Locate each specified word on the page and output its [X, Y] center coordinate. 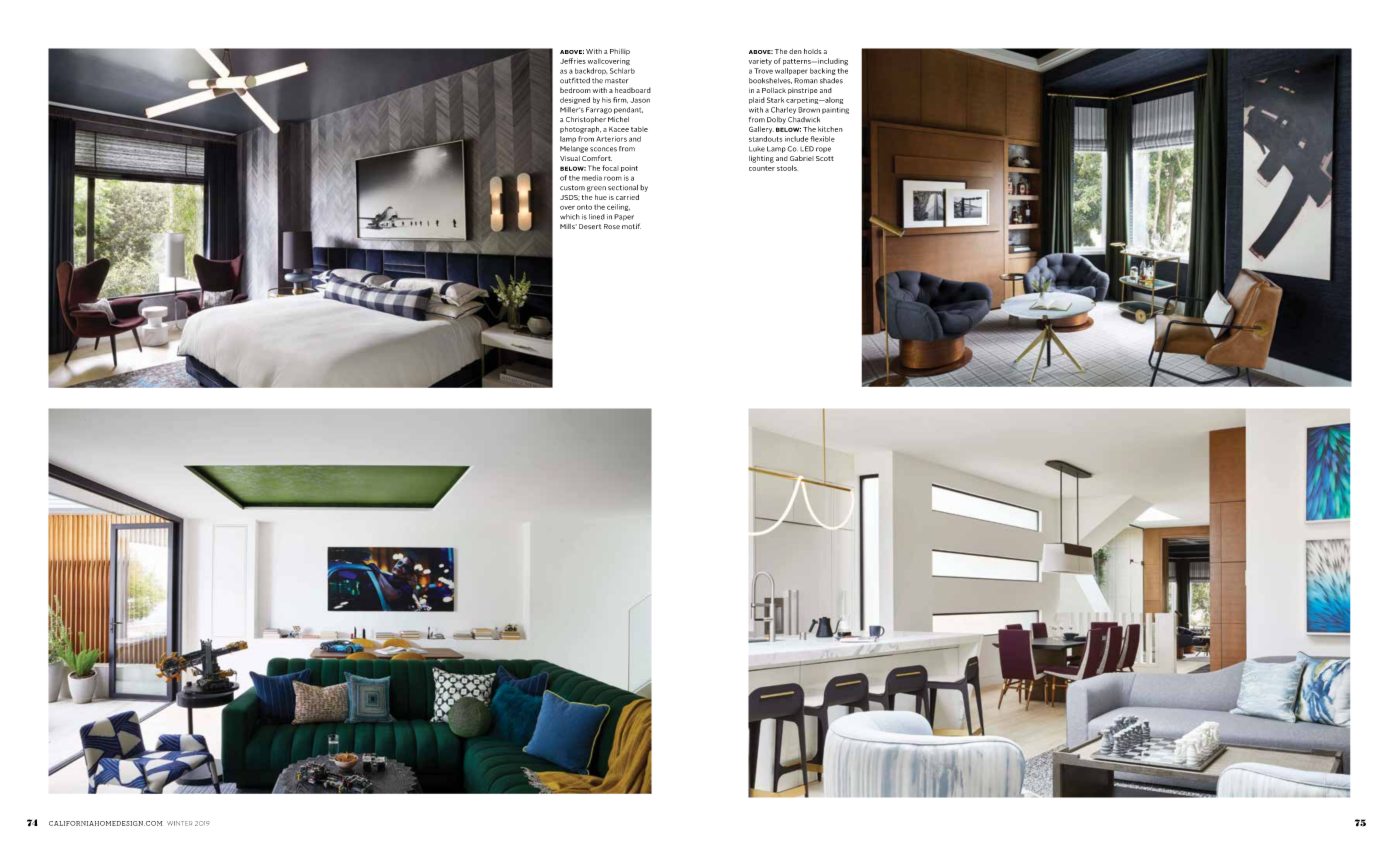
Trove [763, 71]
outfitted [575, 81]
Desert [590, 226]
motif [631, 226]
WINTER [179, 823]
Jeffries [573, 61]
